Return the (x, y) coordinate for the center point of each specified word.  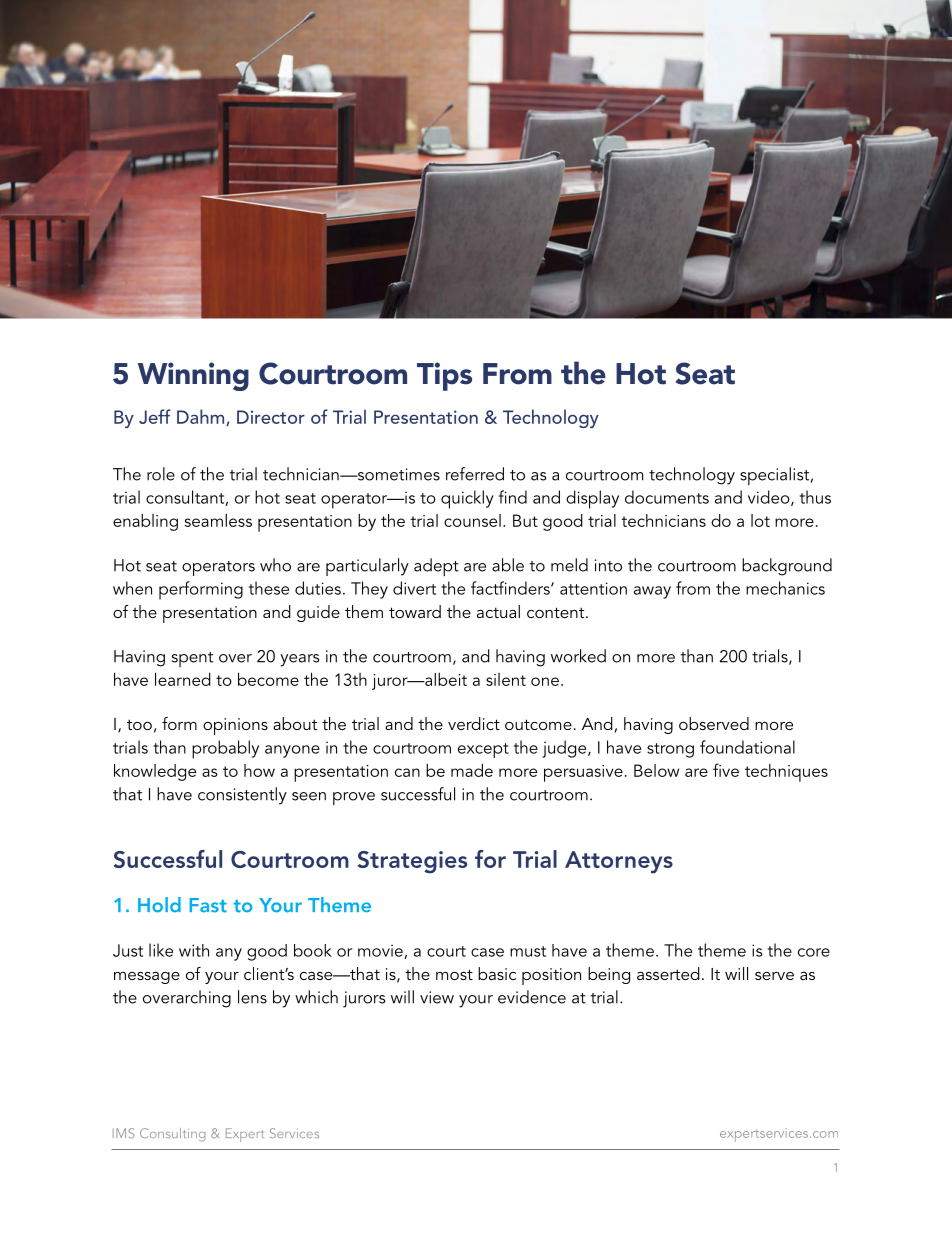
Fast (208, 905)
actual (498, 611)
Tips (444, 376)
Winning (193, 376)
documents (667, 497)
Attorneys (619, 862)
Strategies (412, 862)
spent (192, 659)
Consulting (172, 1135)
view (437, 997)
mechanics (785, 588)
